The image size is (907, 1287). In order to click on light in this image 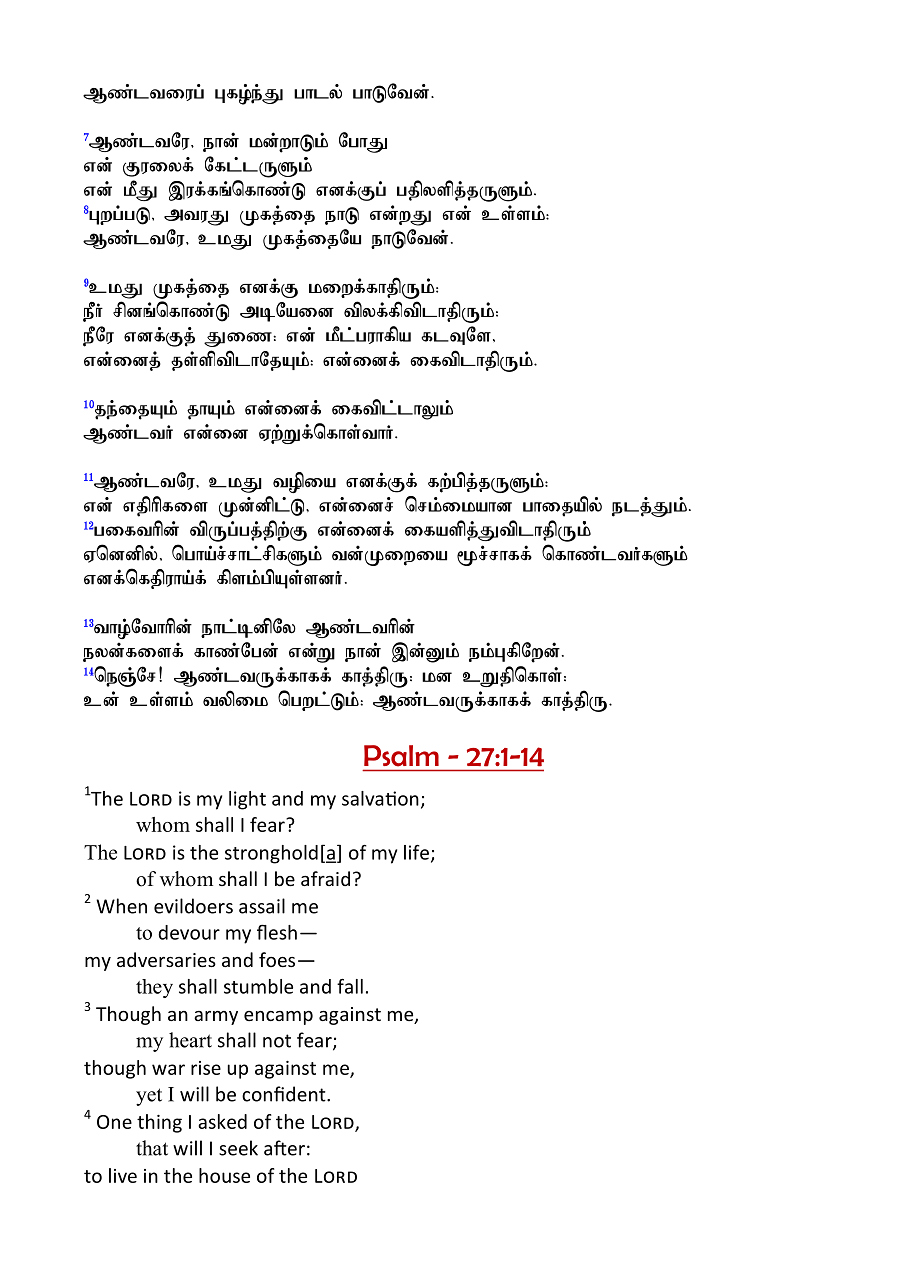, I will do `click(247, 800)`.
